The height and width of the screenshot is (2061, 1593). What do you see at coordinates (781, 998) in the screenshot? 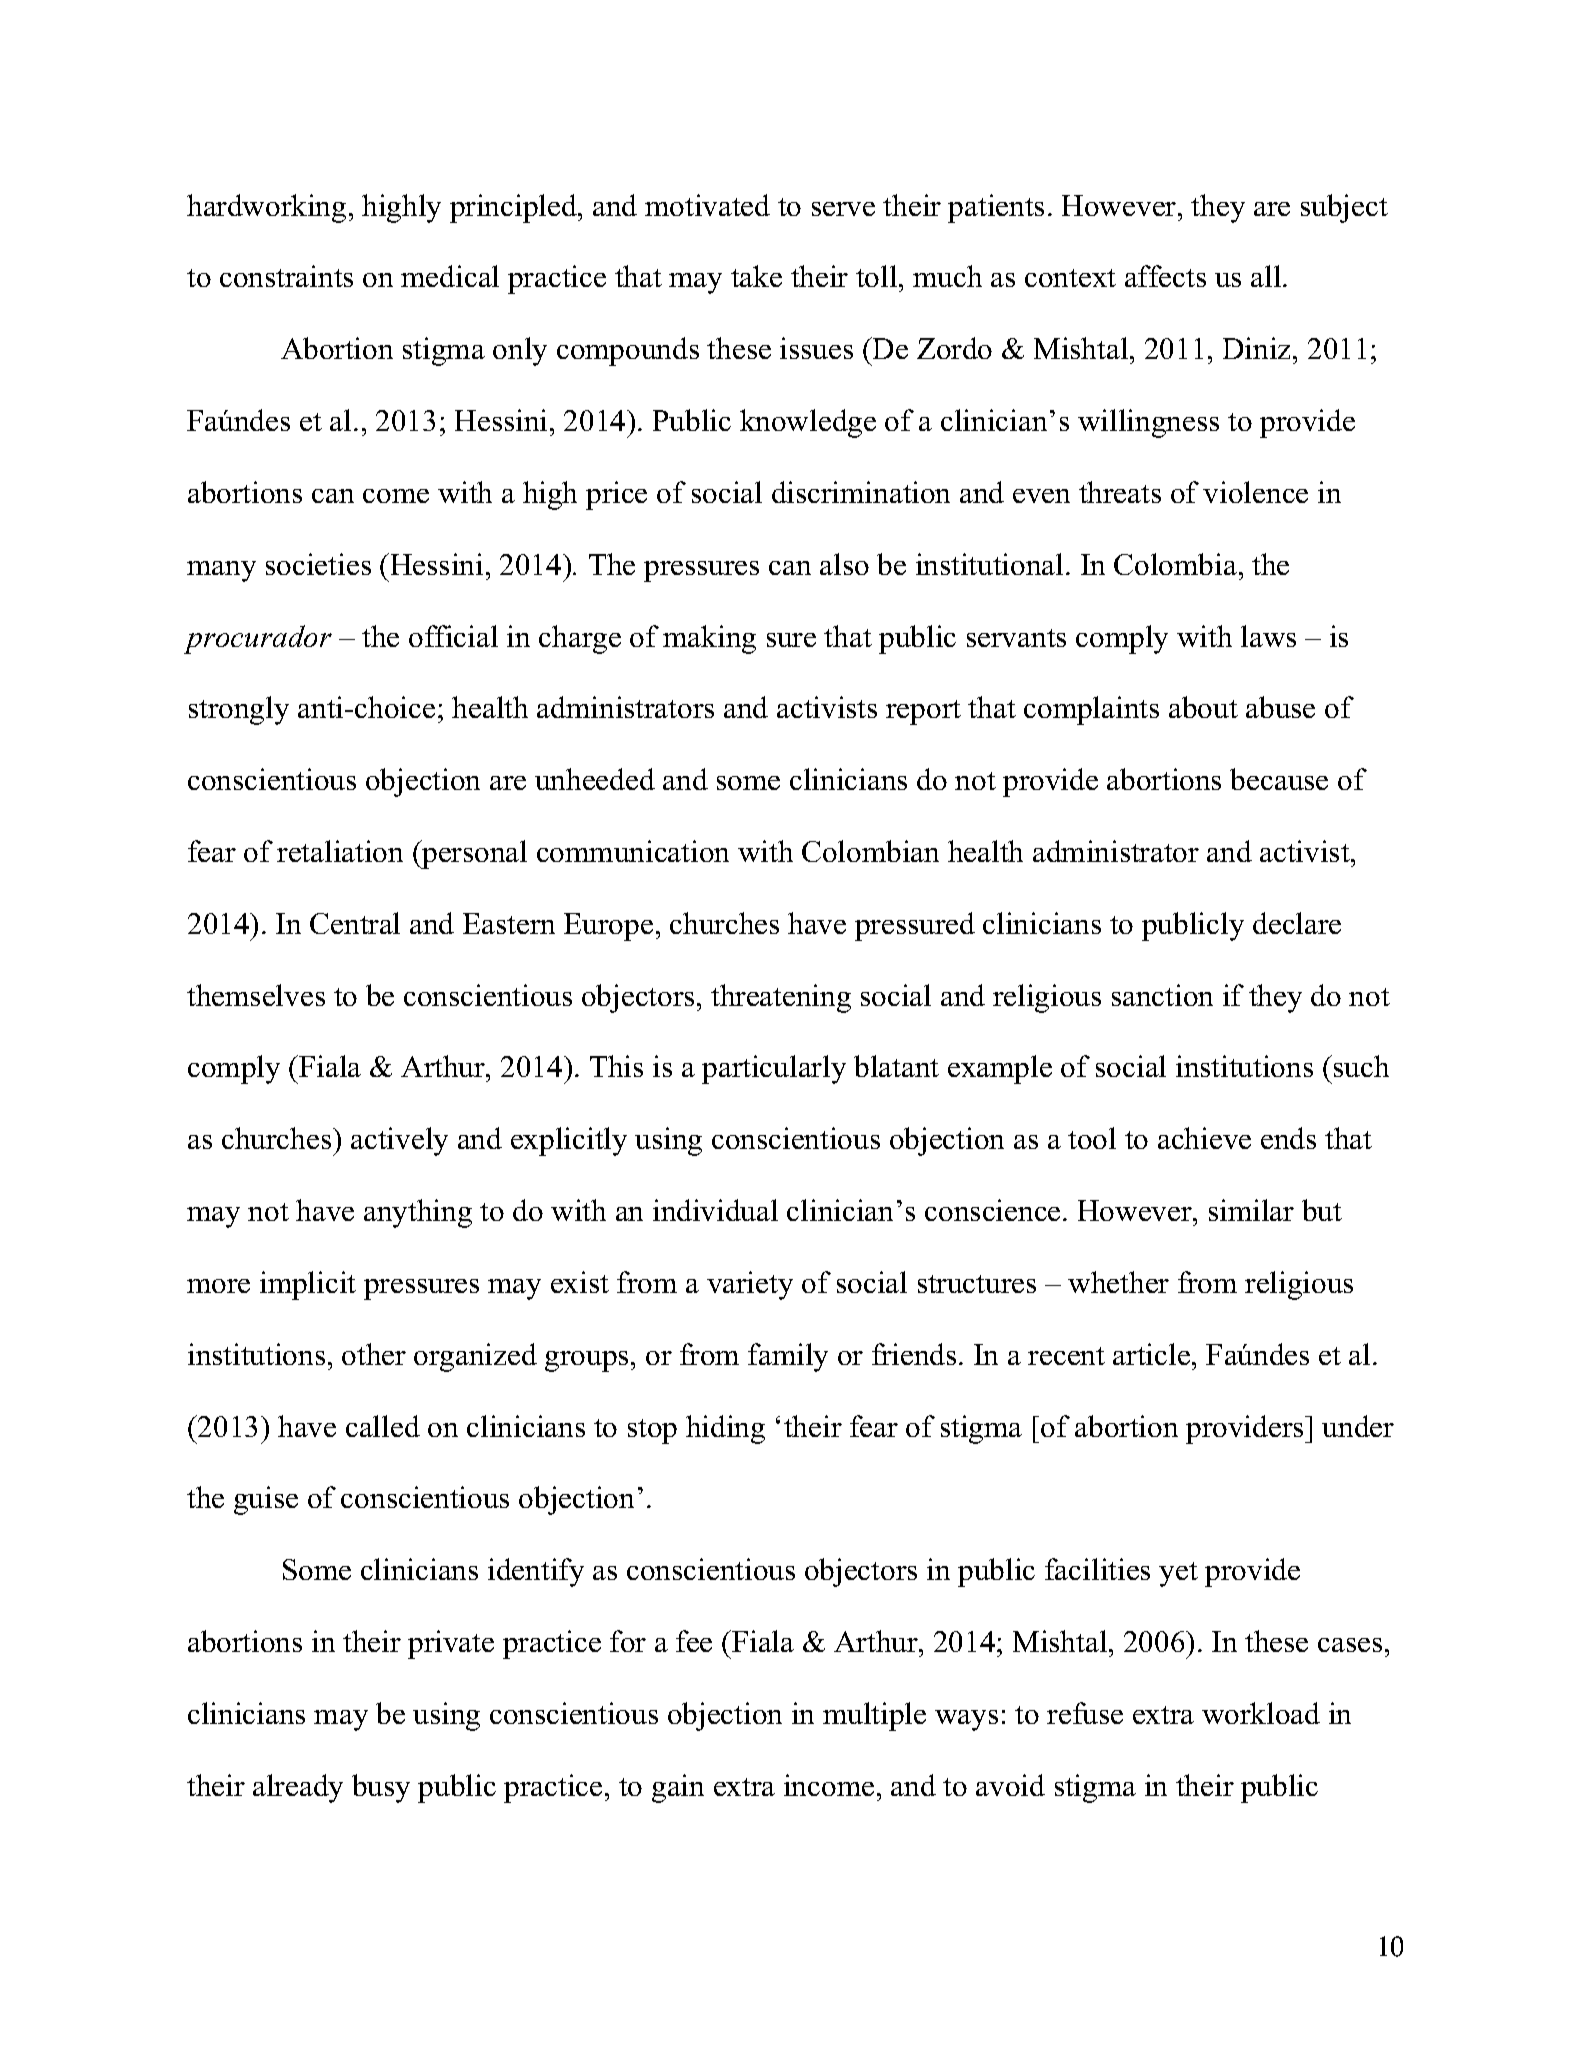
I see `threatening` at bounding box center [781, 998].
